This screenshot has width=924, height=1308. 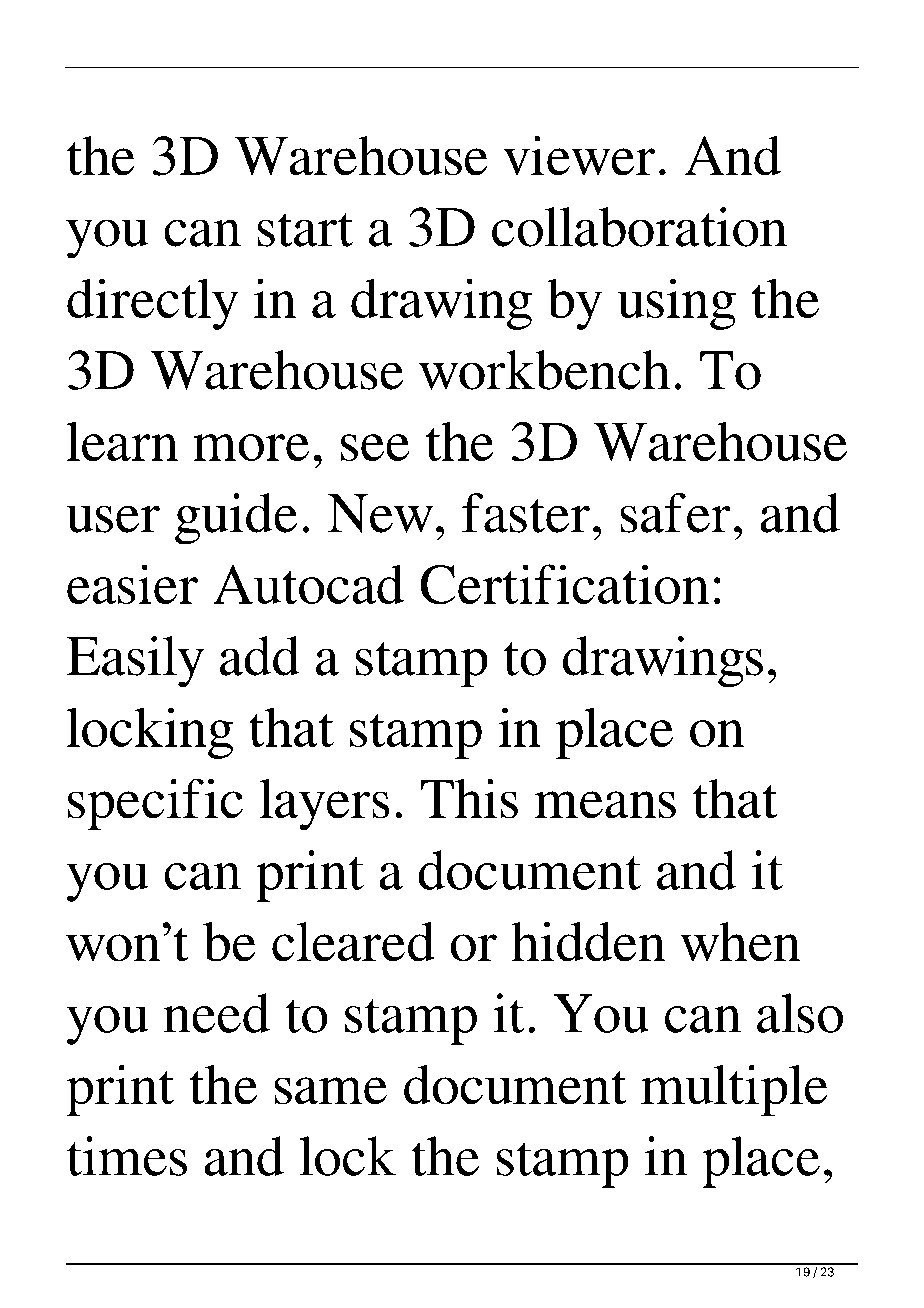 I want to click on collaboration, so click(x=639, y=227).
